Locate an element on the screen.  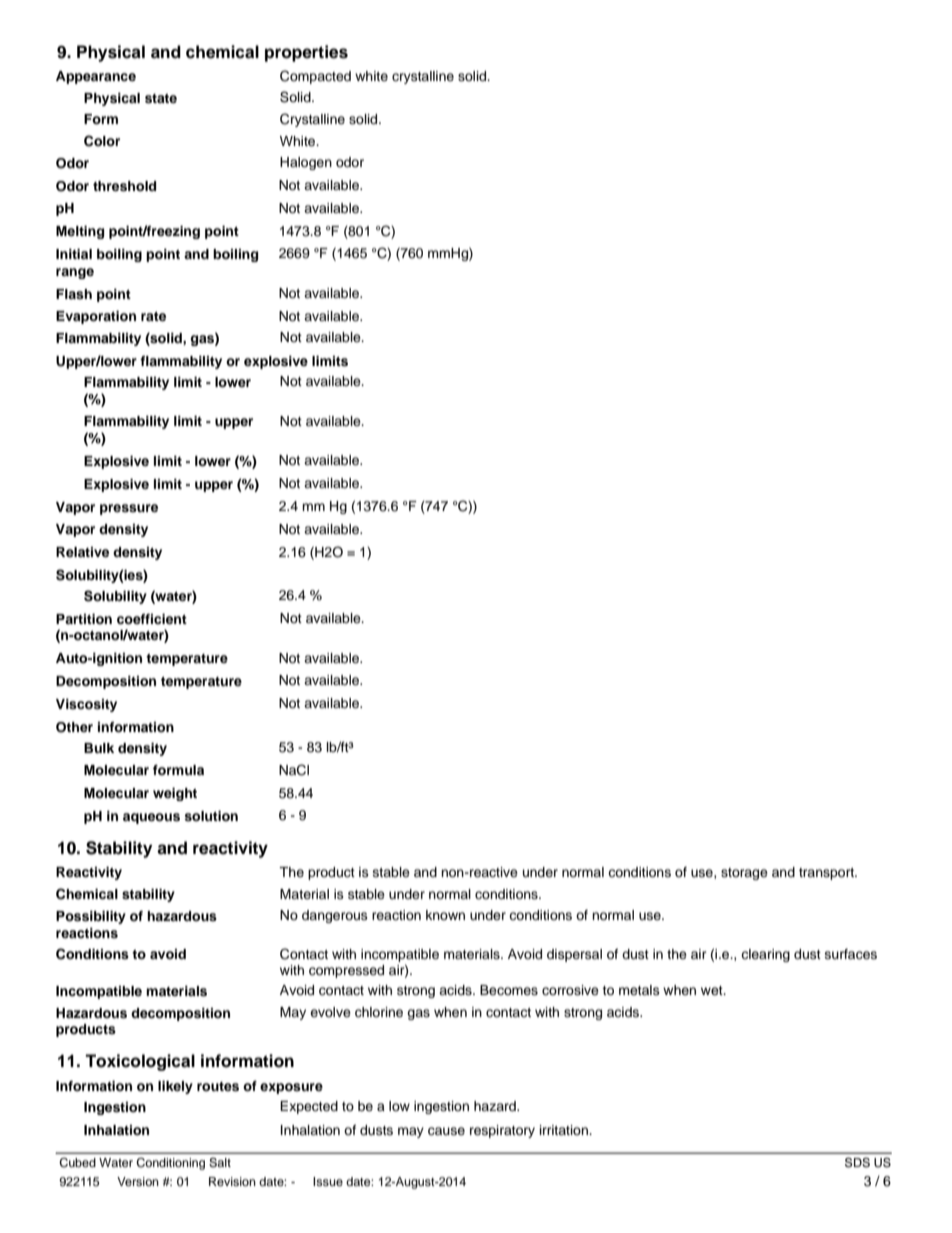
rate is located at coordinates (153, 316).
